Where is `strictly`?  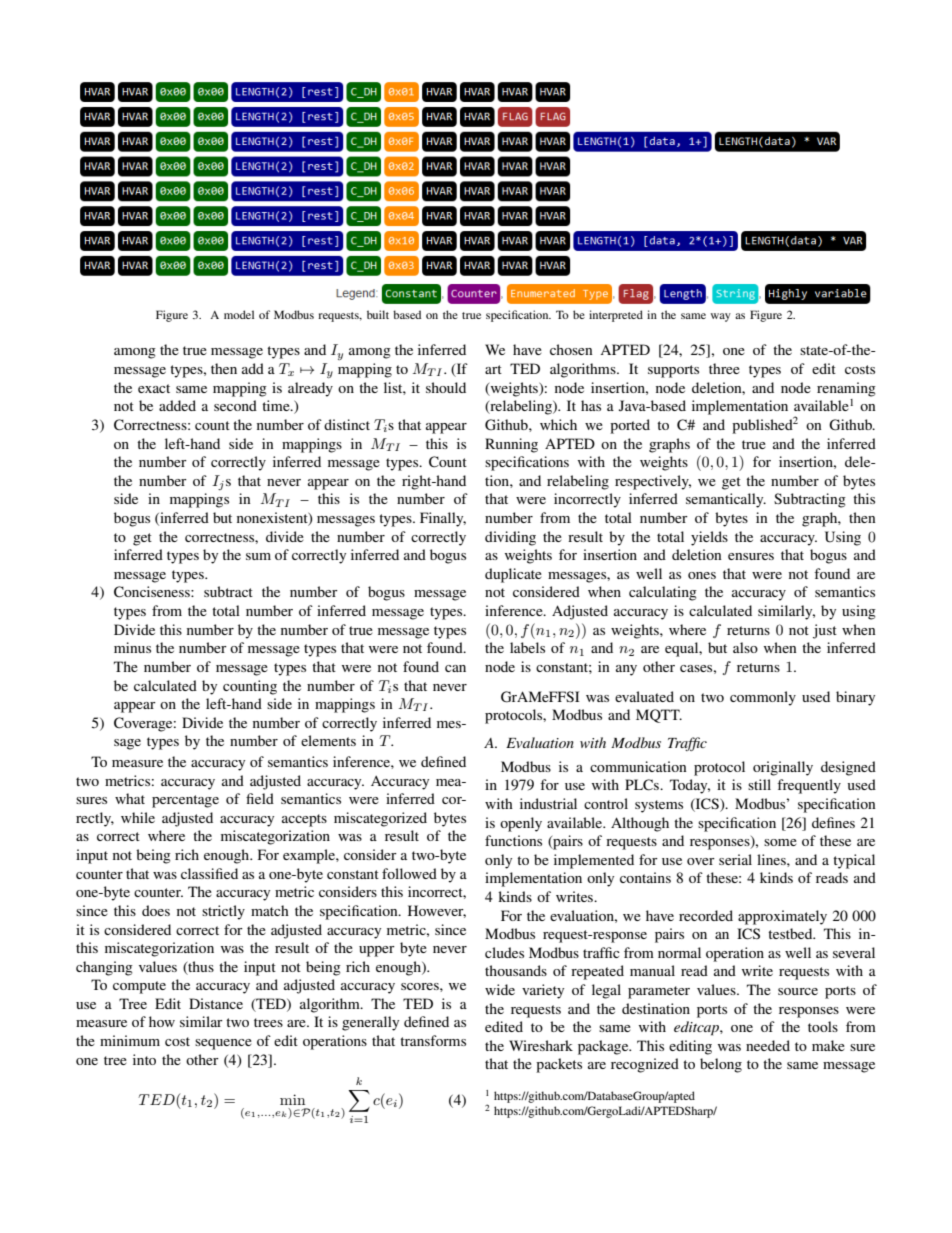 strictly is located at coordinates (223, 912).
